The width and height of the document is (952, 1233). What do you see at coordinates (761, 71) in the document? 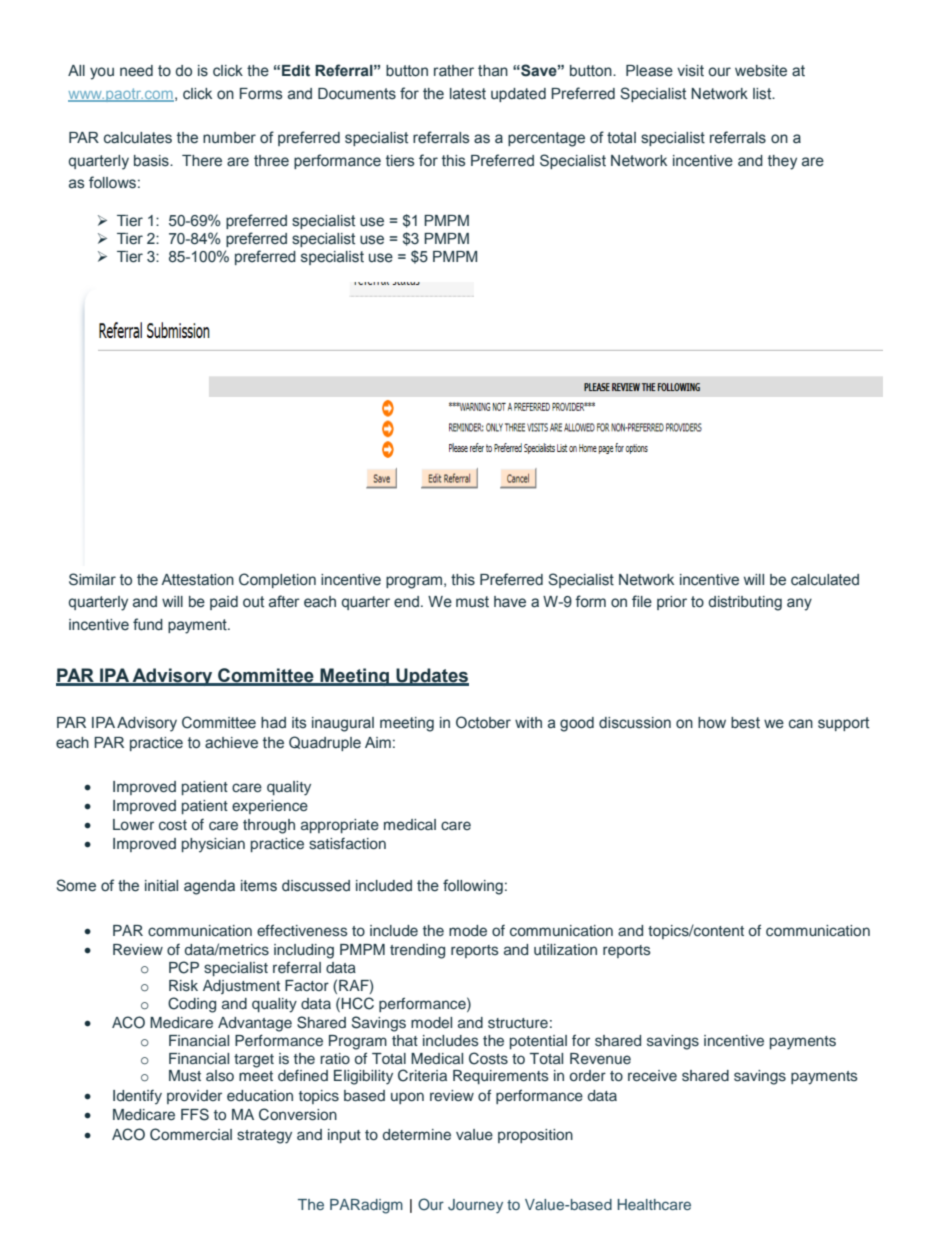
I see `website` at bounding box center [761, 71].
